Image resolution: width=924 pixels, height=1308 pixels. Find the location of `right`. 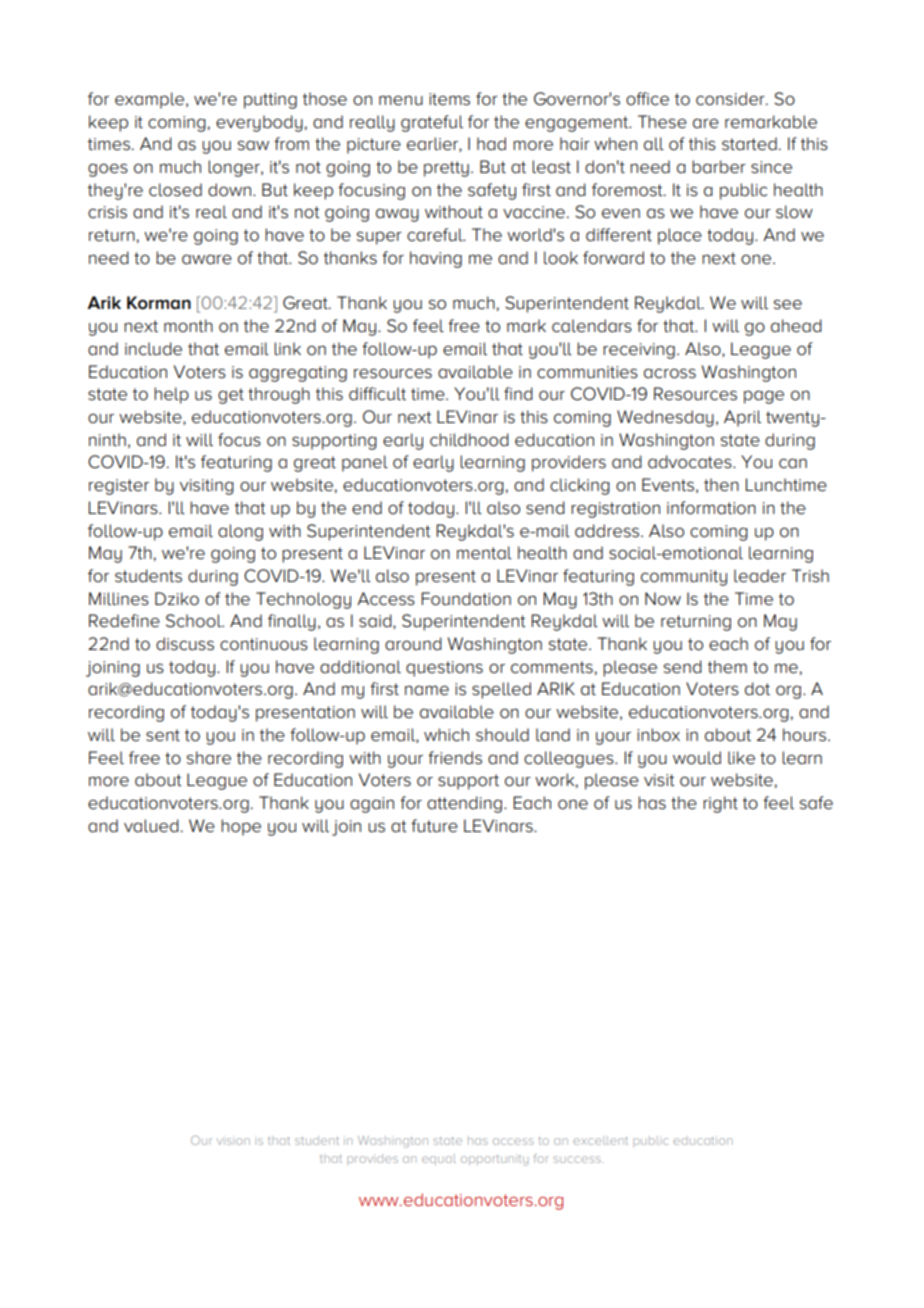

right is located at coordinates (720, 804).
